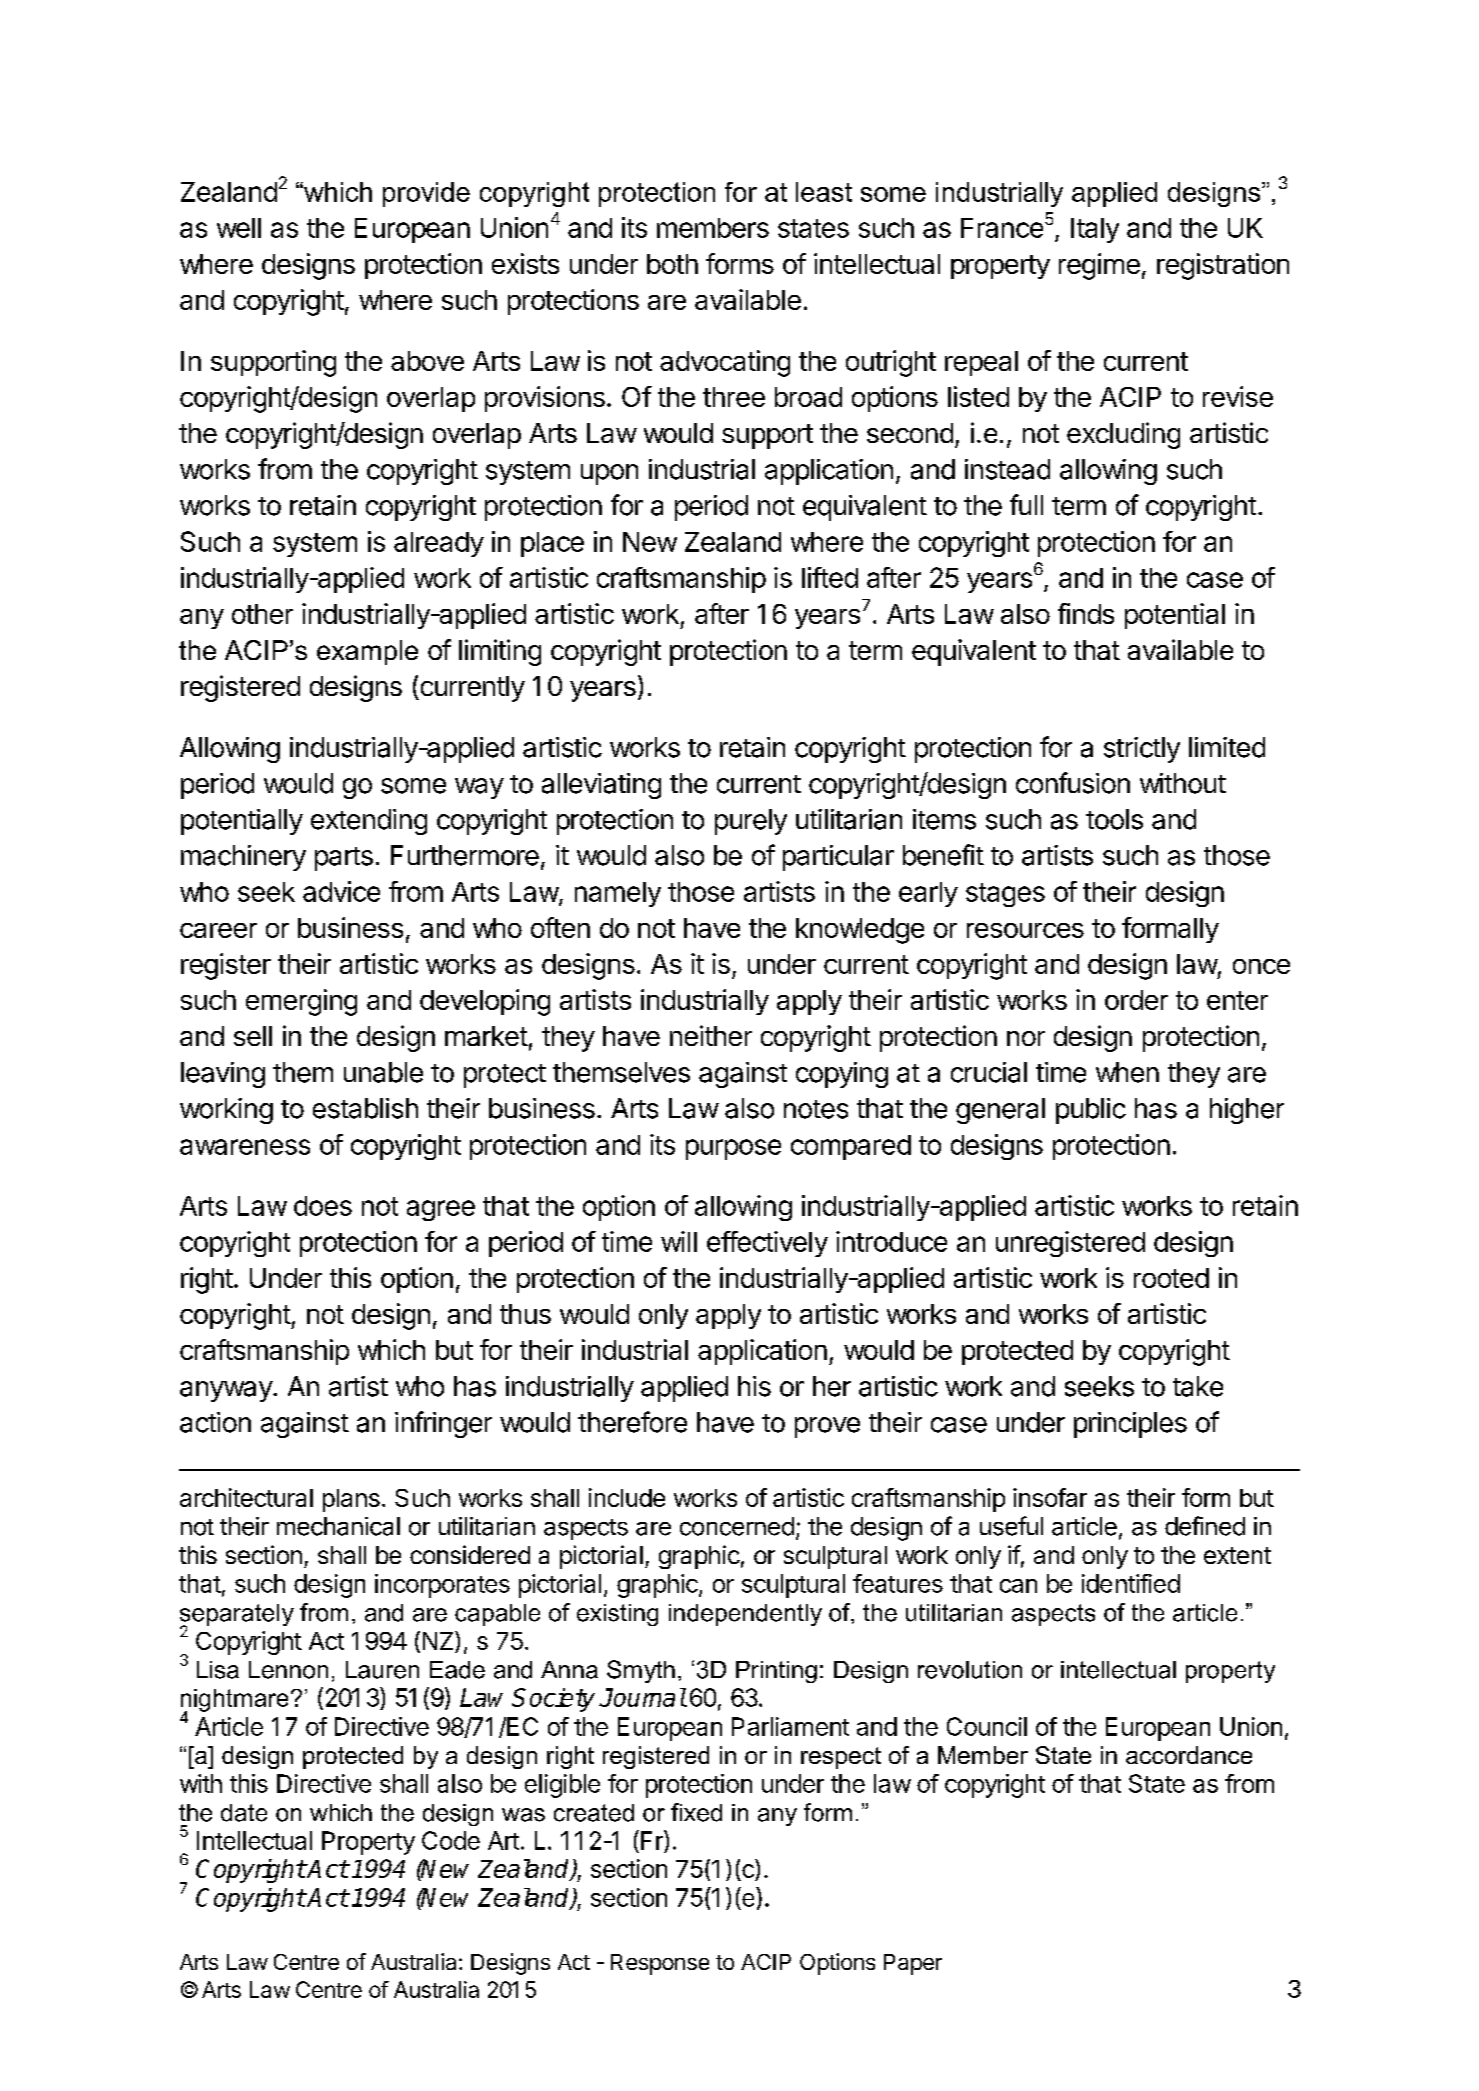 This image has width=1479, height=2091. I want to click on well, so click(239, 228).
